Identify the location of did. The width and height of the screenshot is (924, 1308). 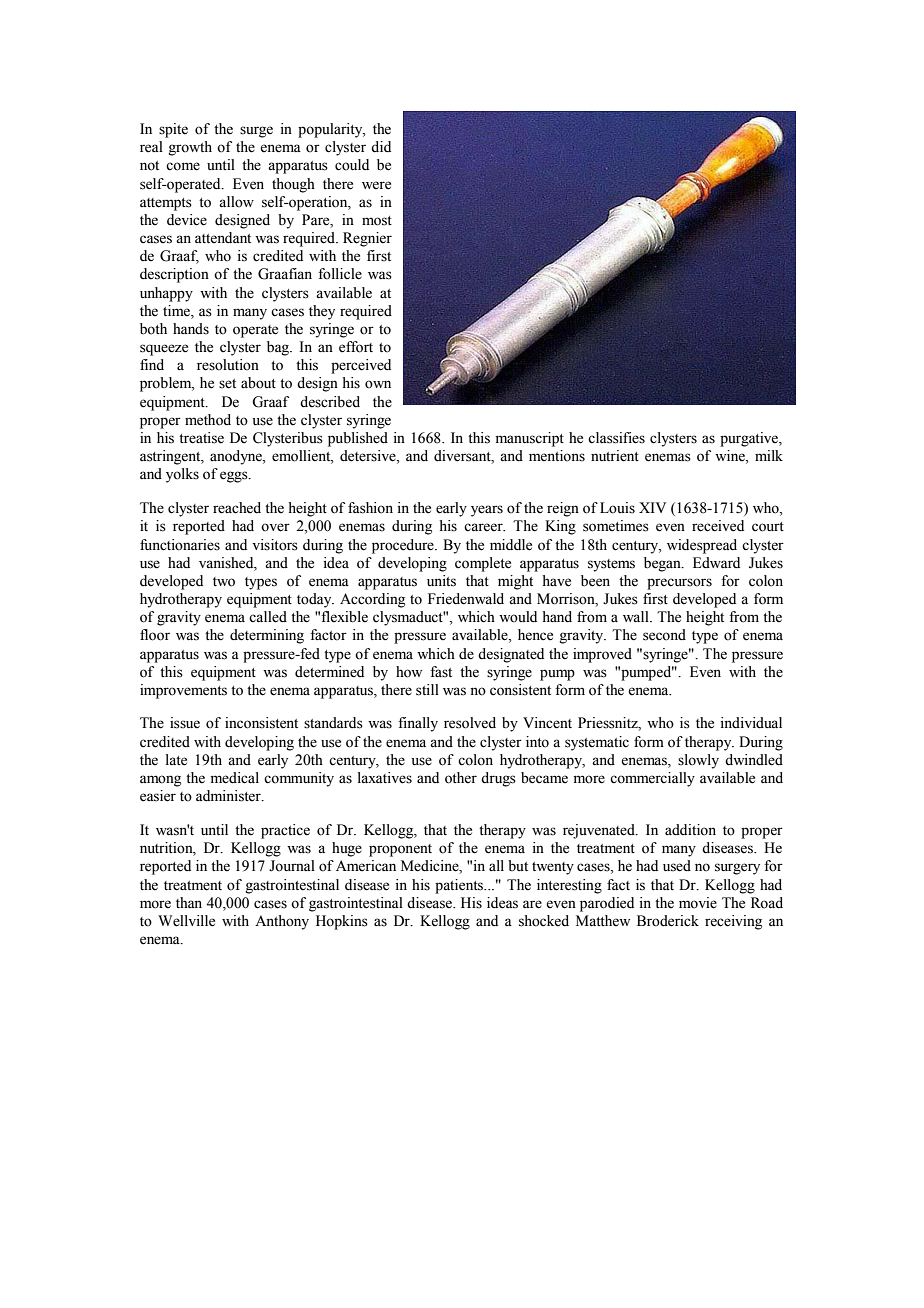
(381, 147).
